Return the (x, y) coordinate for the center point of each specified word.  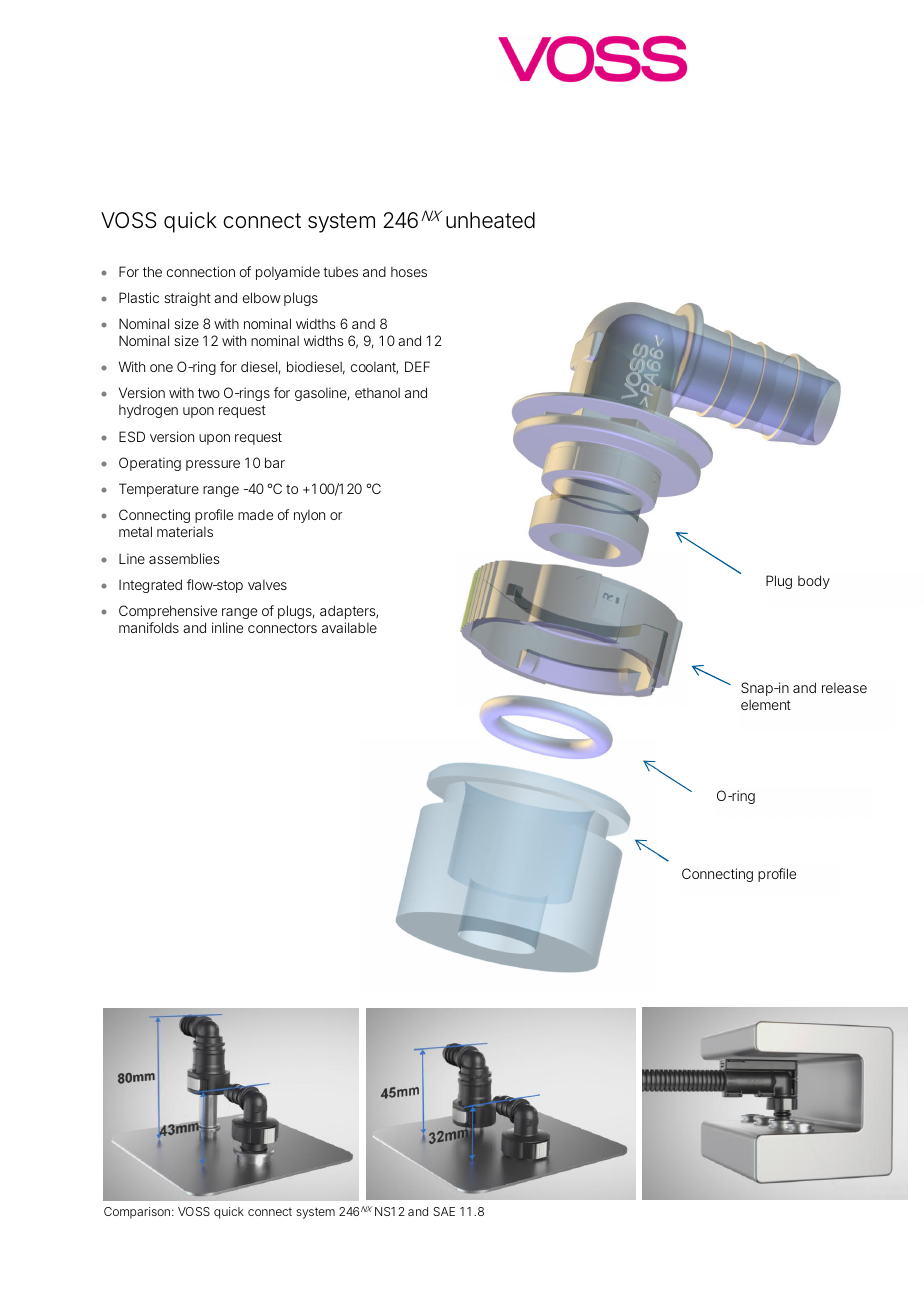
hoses (409, 272)
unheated (490, 220)
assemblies (184, 558)
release (844, 688)
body (814, 582)
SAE (444, 1211)
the (152, 271)
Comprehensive (168, 612)
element (766, 705)
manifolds (149, 627)
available (349, 627)
